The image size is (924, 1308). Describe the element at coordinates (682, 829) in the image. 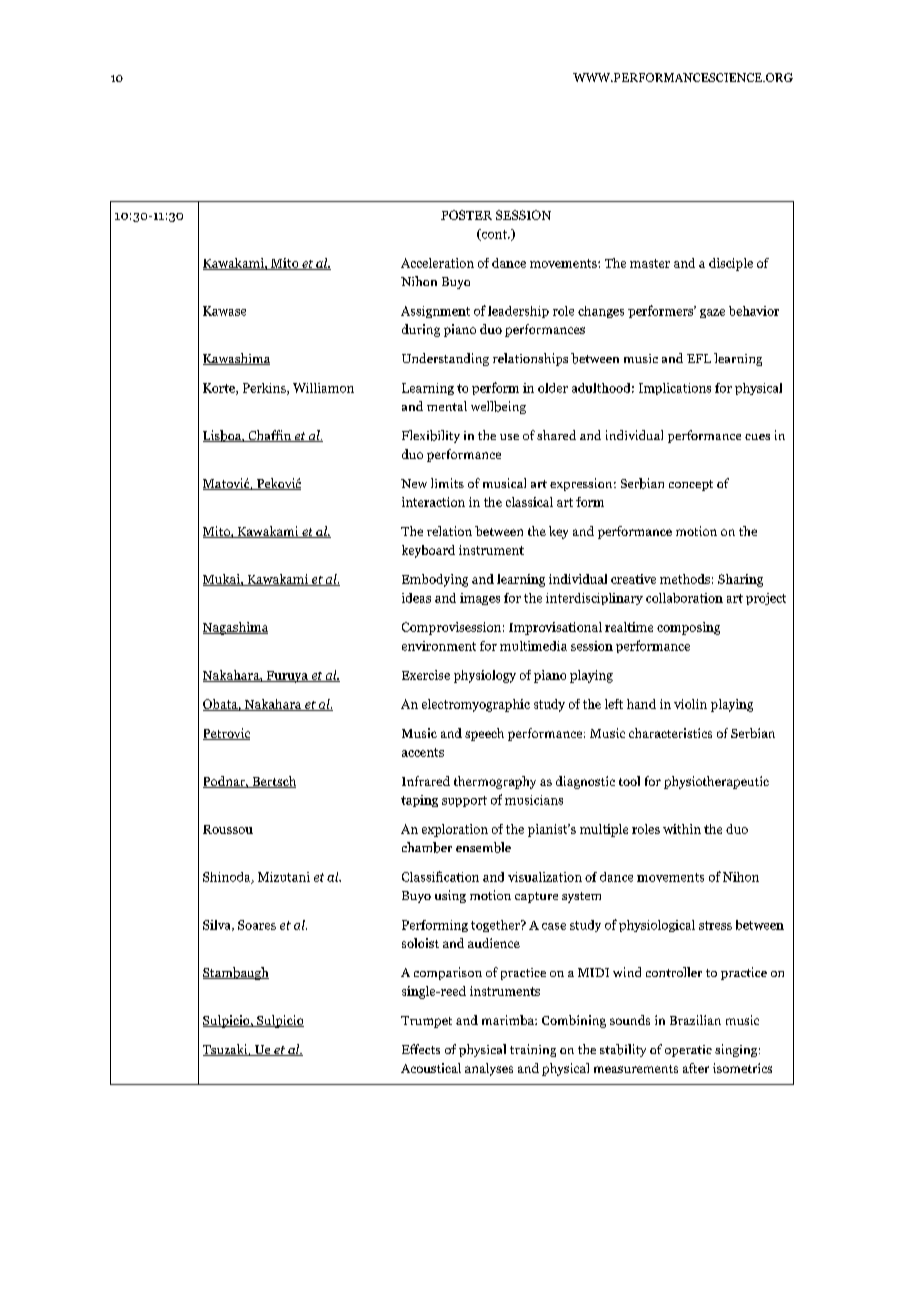

I see `within` at that location.
